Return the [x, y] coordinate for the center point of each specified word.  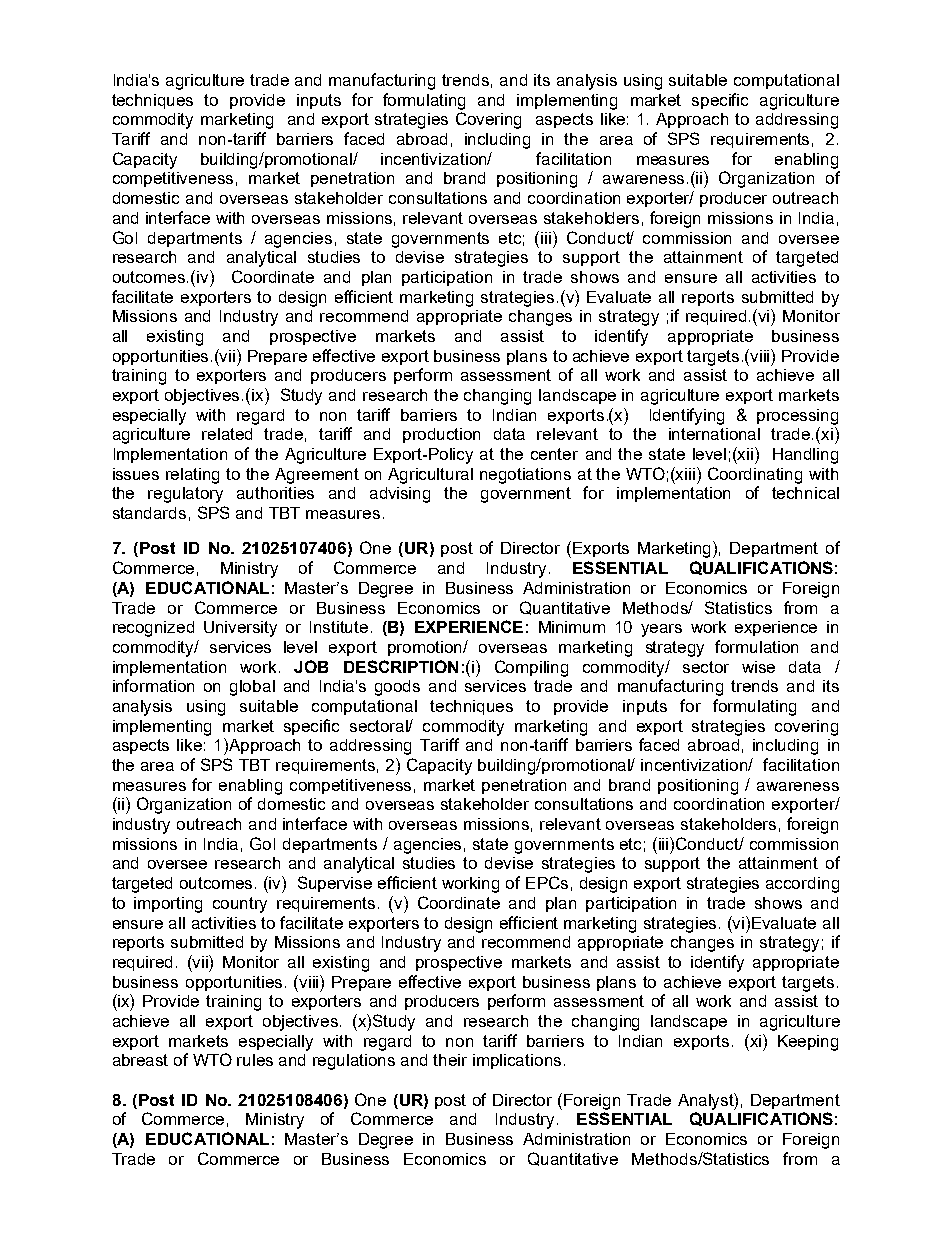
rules [255, 1060]
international [714, 434]
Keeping [808, 1043]
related [227, 434]
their [450, 1060]
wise [758, 667]
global [252, 688]
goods [397, 688]
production [441, 435]
